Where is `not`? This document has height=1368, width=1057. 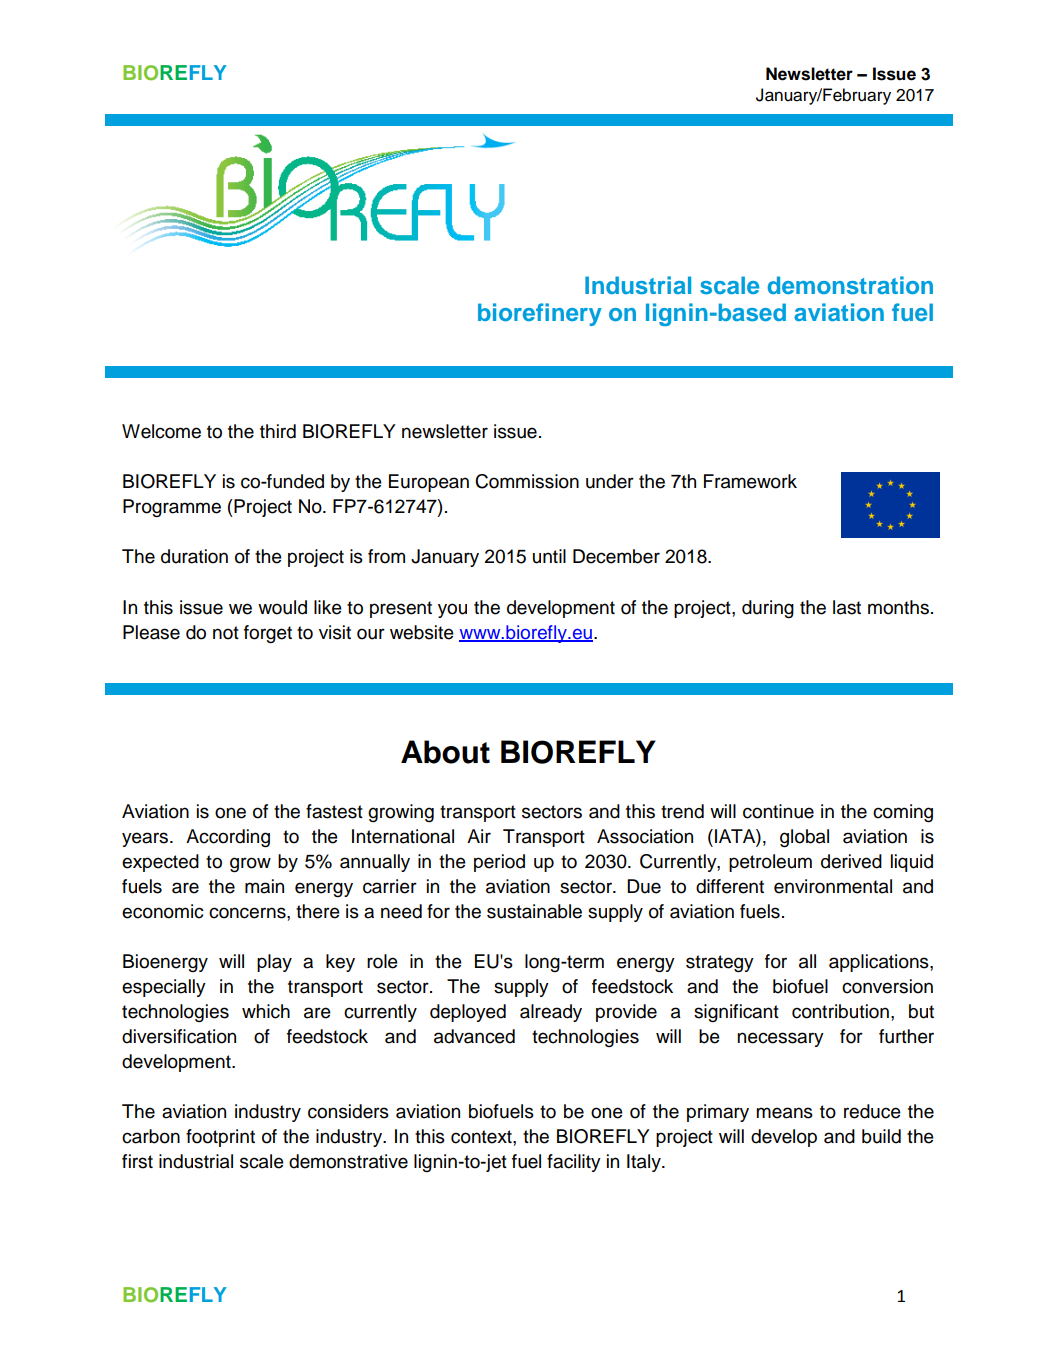
not is located at coordinates (226, 633).
